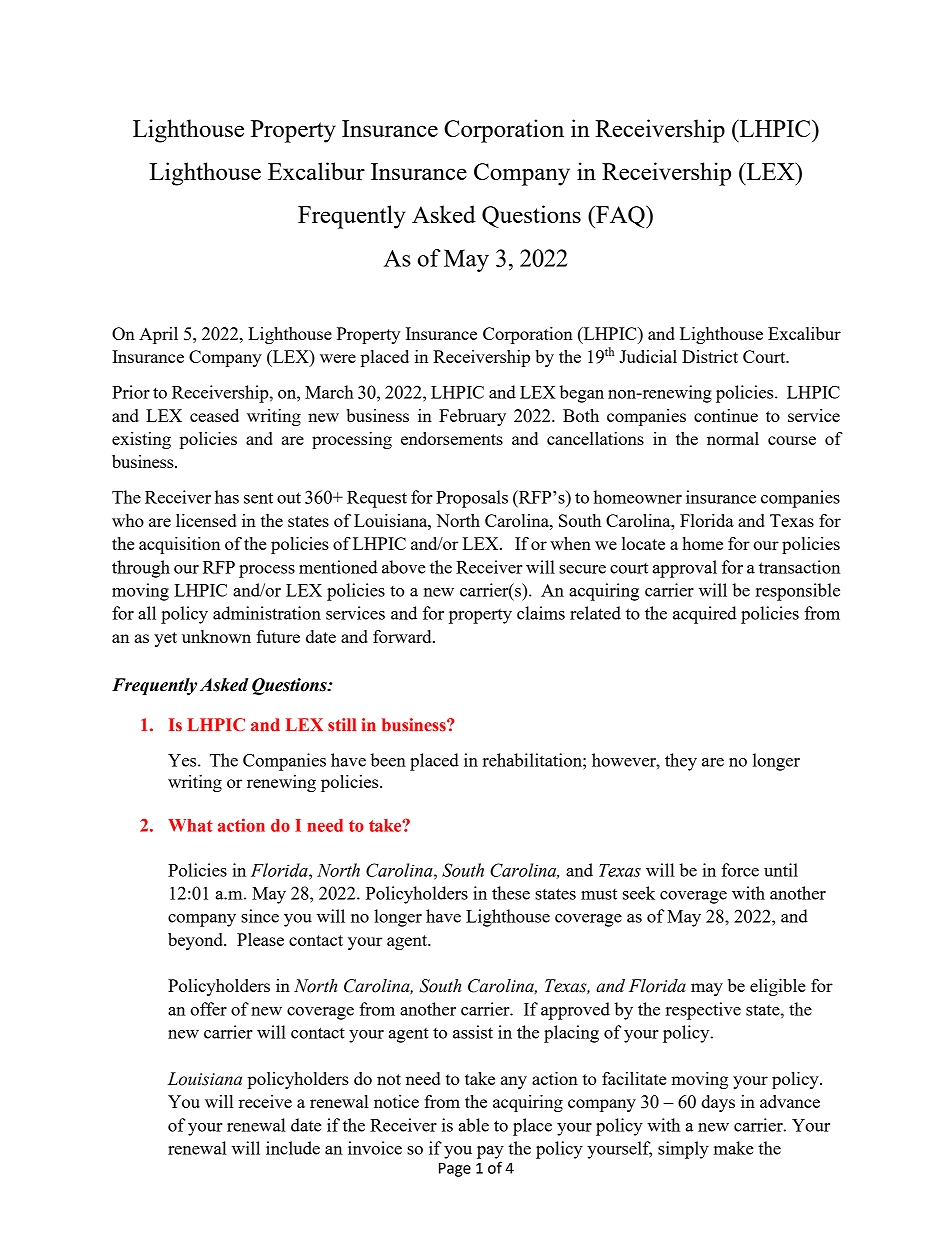  What do you see at coordinates (511, 893) in the screenshot?
I see `these` at bounding box center [511, 893].
